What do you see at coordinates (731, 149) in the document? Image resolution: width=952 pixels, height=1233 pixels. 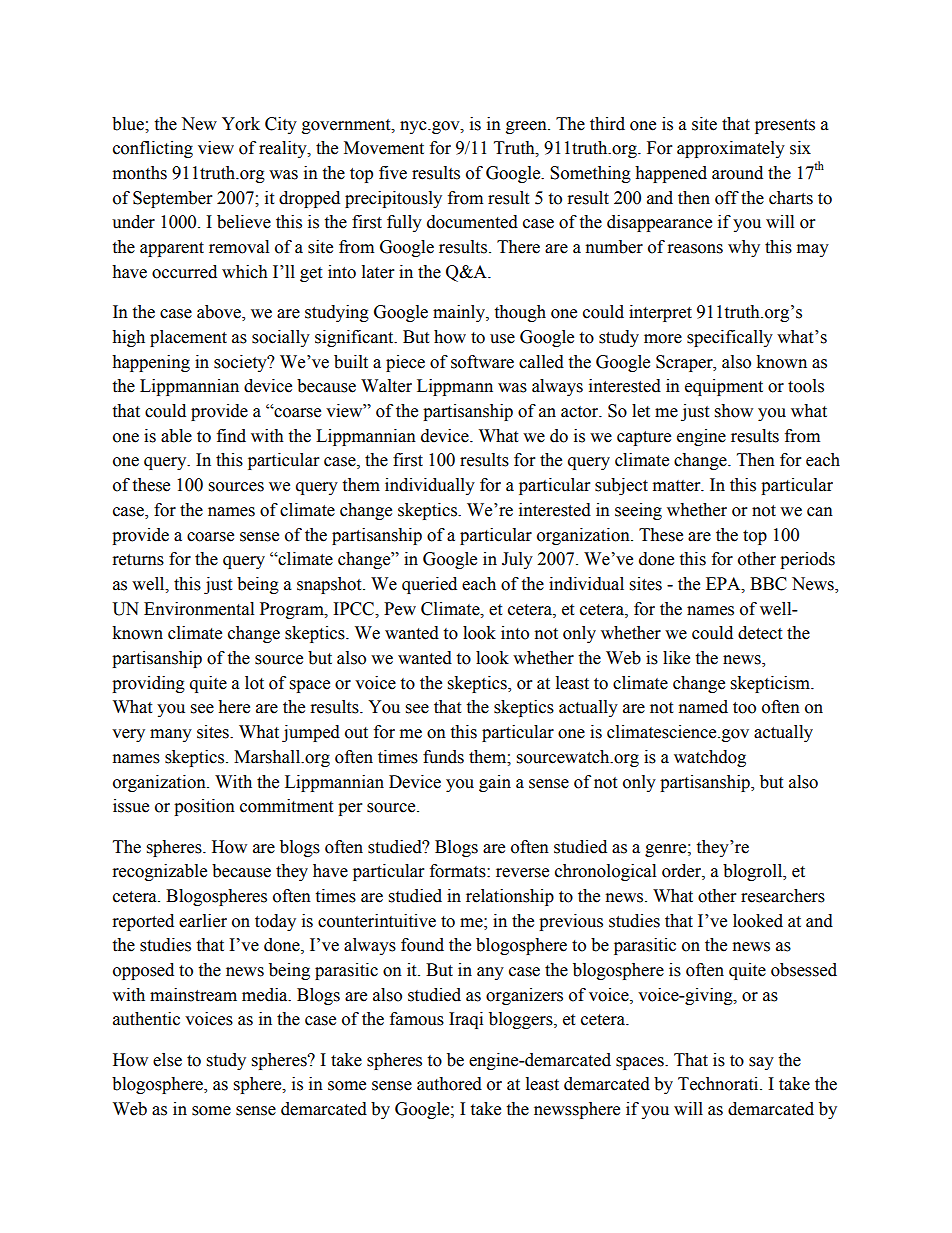 I see `approximately` at bounding box center [731, 149].
